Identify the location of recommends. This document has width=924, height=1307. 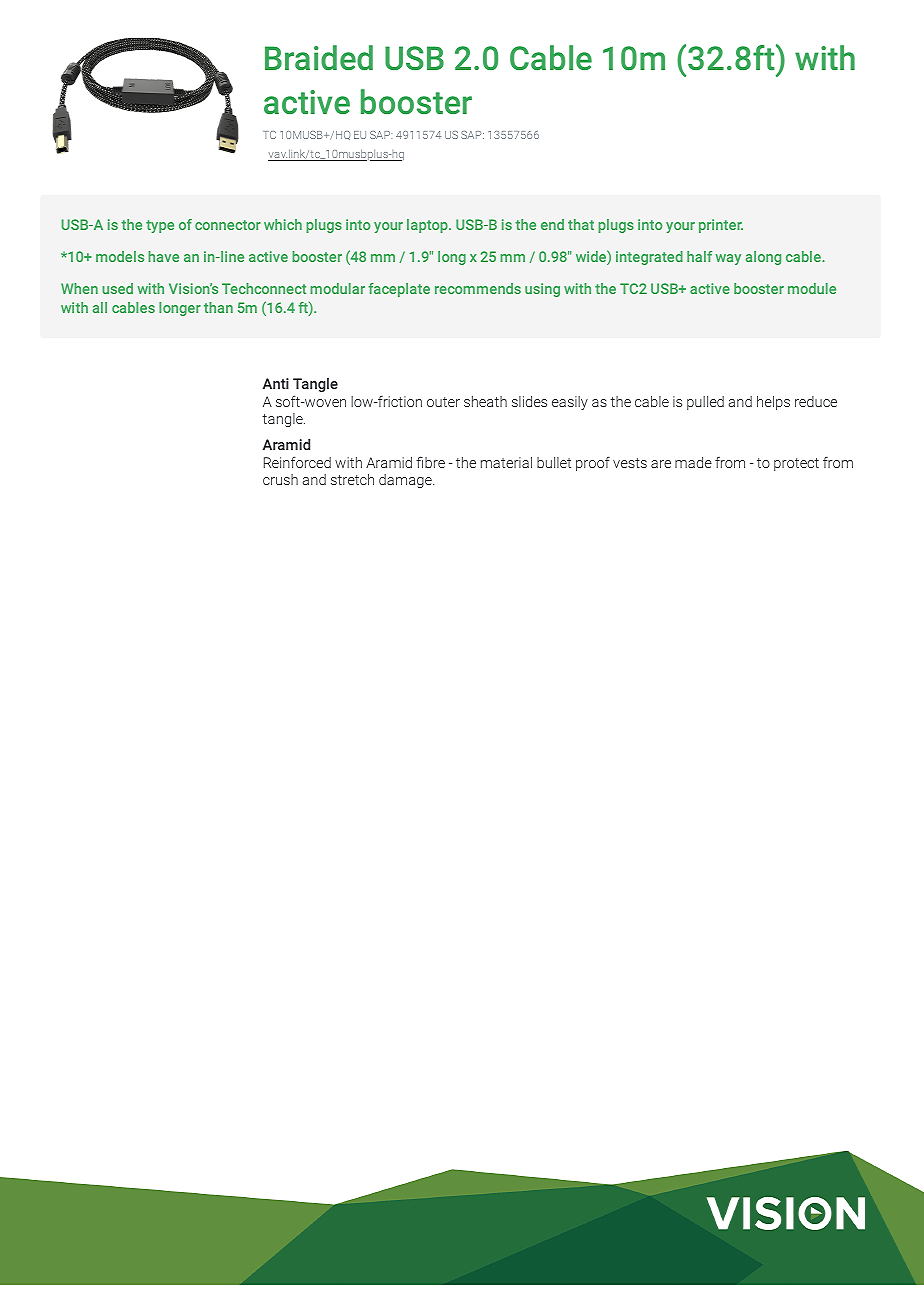
(478, 288).
